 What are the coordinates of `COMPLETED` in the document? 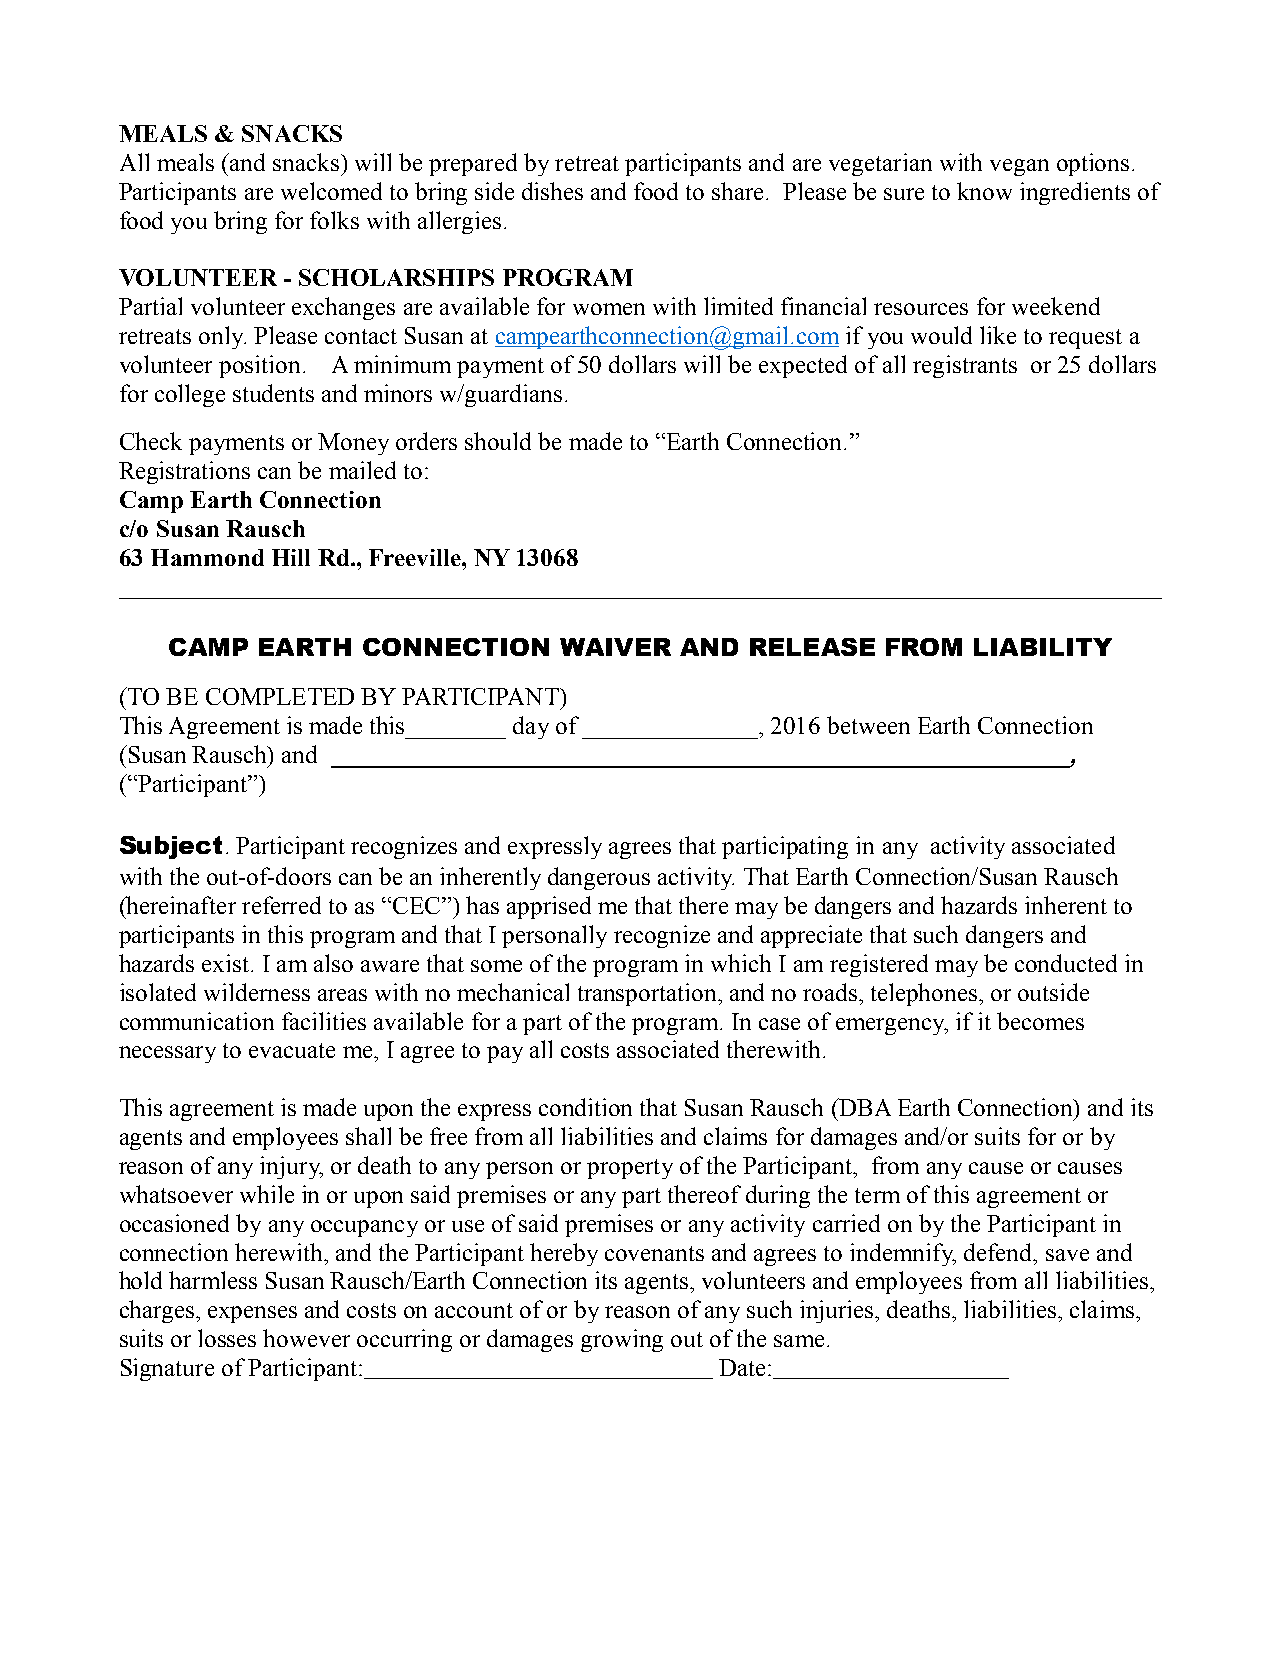 It's located at (280, 696).
